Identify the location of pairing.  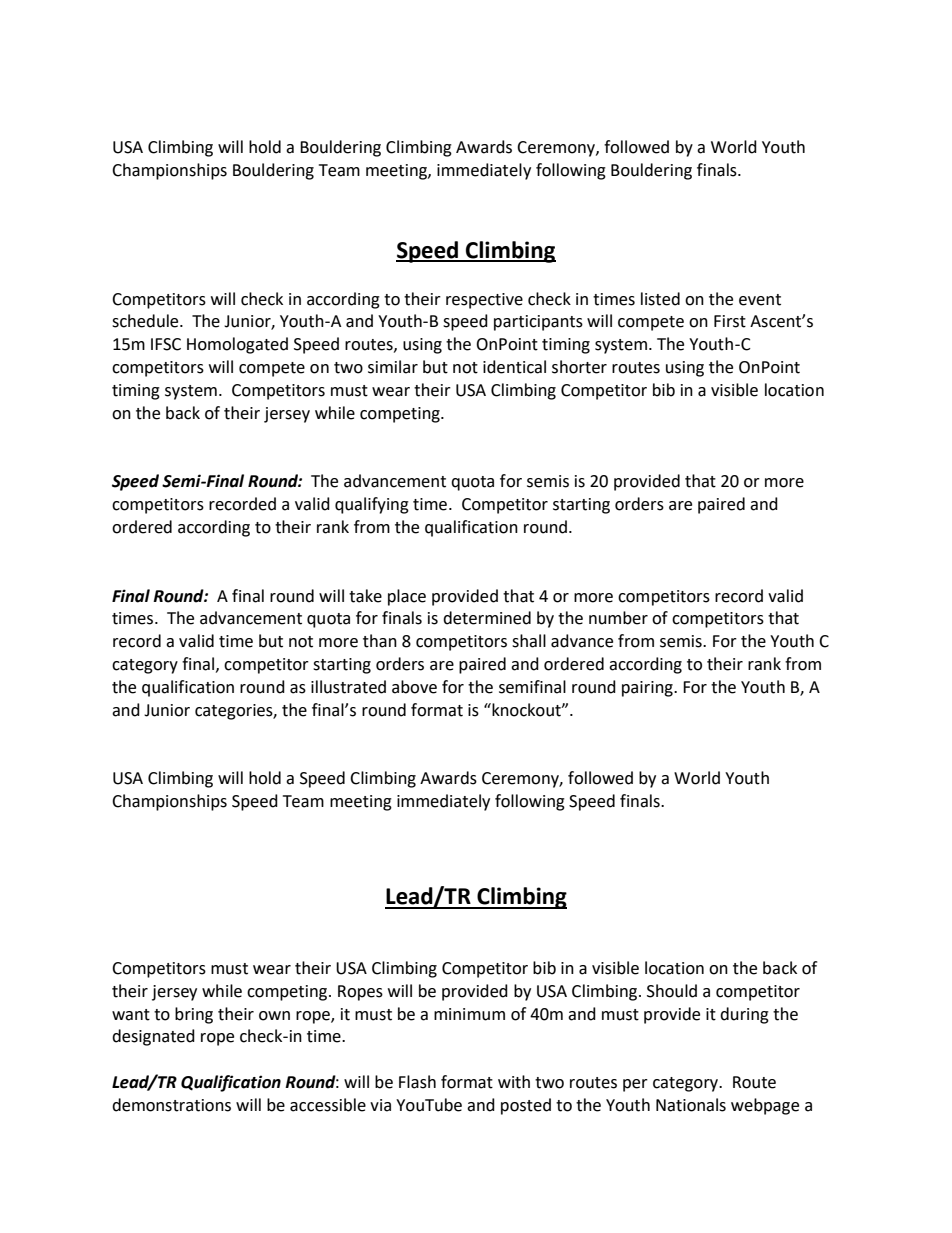
(648, 689).
